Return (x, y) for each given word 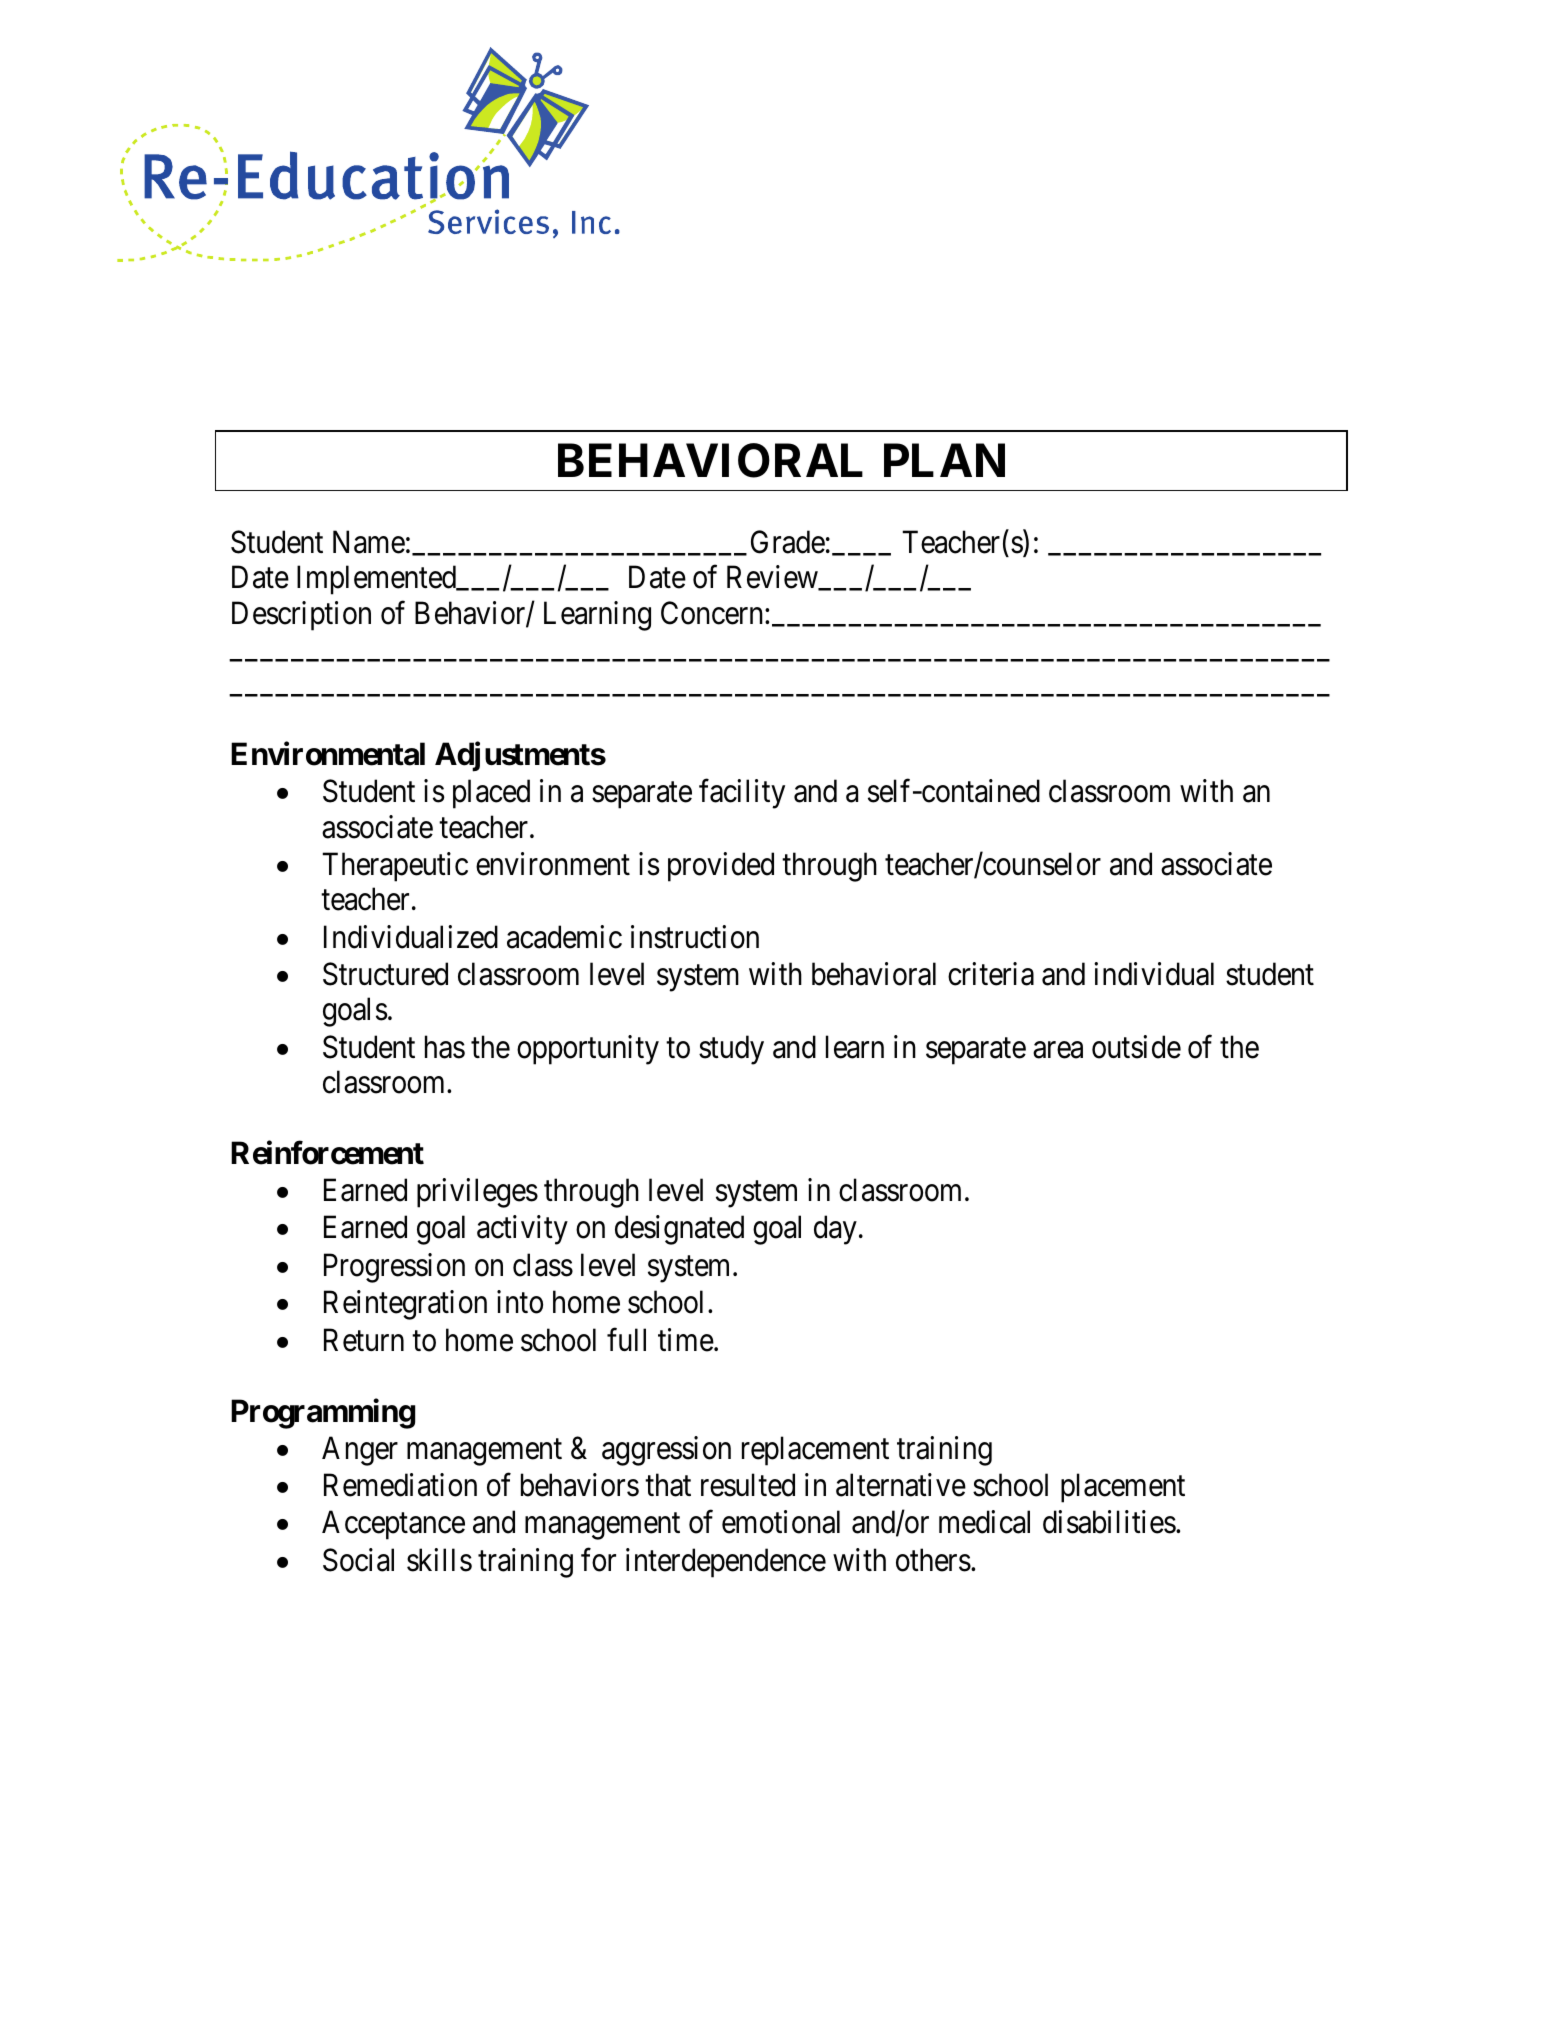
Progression (394, 1268)
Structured (385, 974)
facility (742, 794)
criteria (991, 974)
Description (301, 616)
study (731, 1050)
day (835, 1230)
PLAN (944, 460)
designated (679, 1230)
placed (491, 794)
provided (721, 867)
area (1058, 1050)
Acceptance (393, 1525)
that (668, 1485)
